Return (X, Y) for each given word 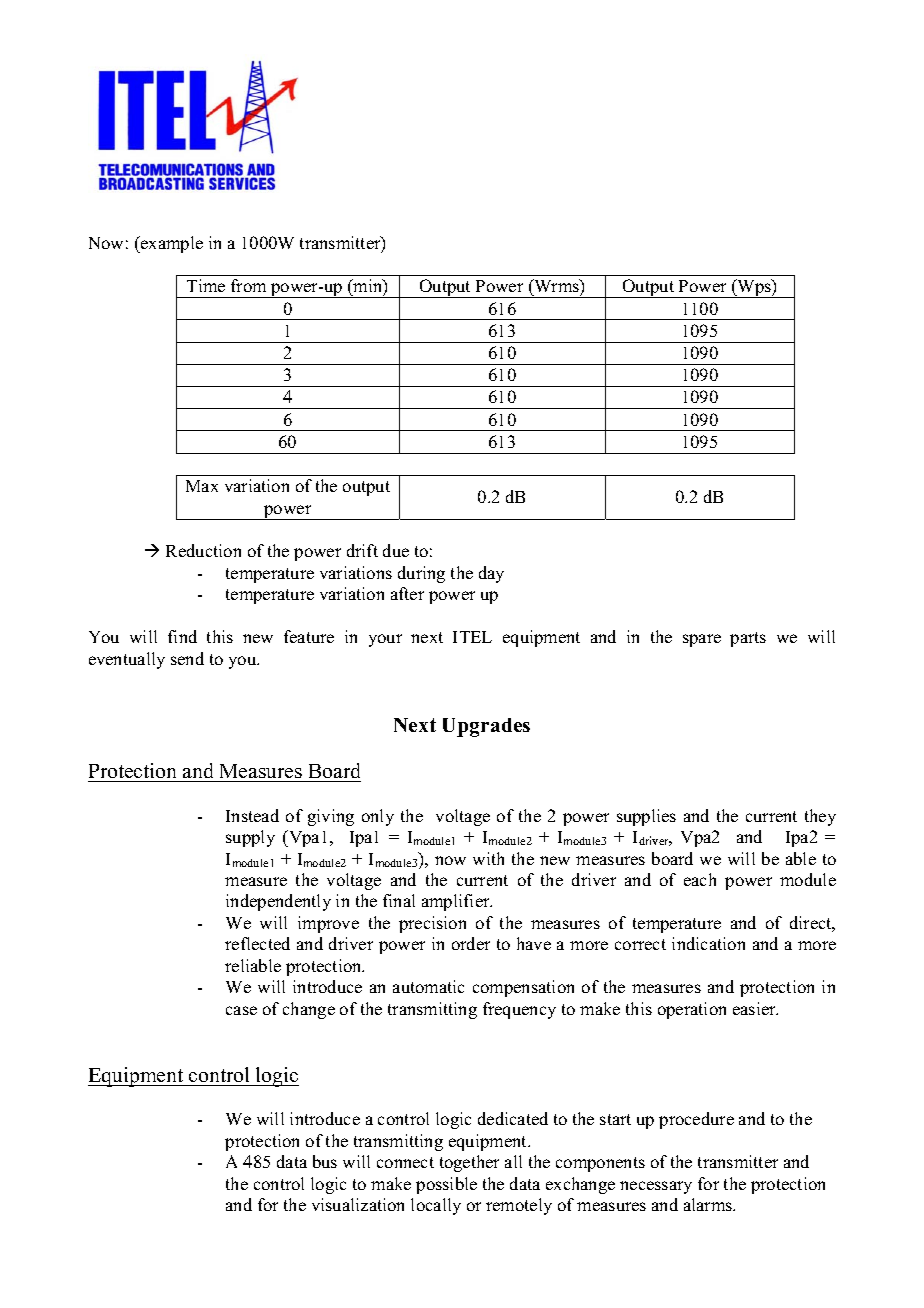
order (471, 943)
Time (206, 285)
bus (325, 1161)
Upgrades (486, 727)
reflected (257, 943)
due (396, 550)
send (187, 658)
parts (748, 639)
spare (702, 640)
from (248, 285)
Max (202, 486)
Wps (754, 288)
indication (708, 943)
